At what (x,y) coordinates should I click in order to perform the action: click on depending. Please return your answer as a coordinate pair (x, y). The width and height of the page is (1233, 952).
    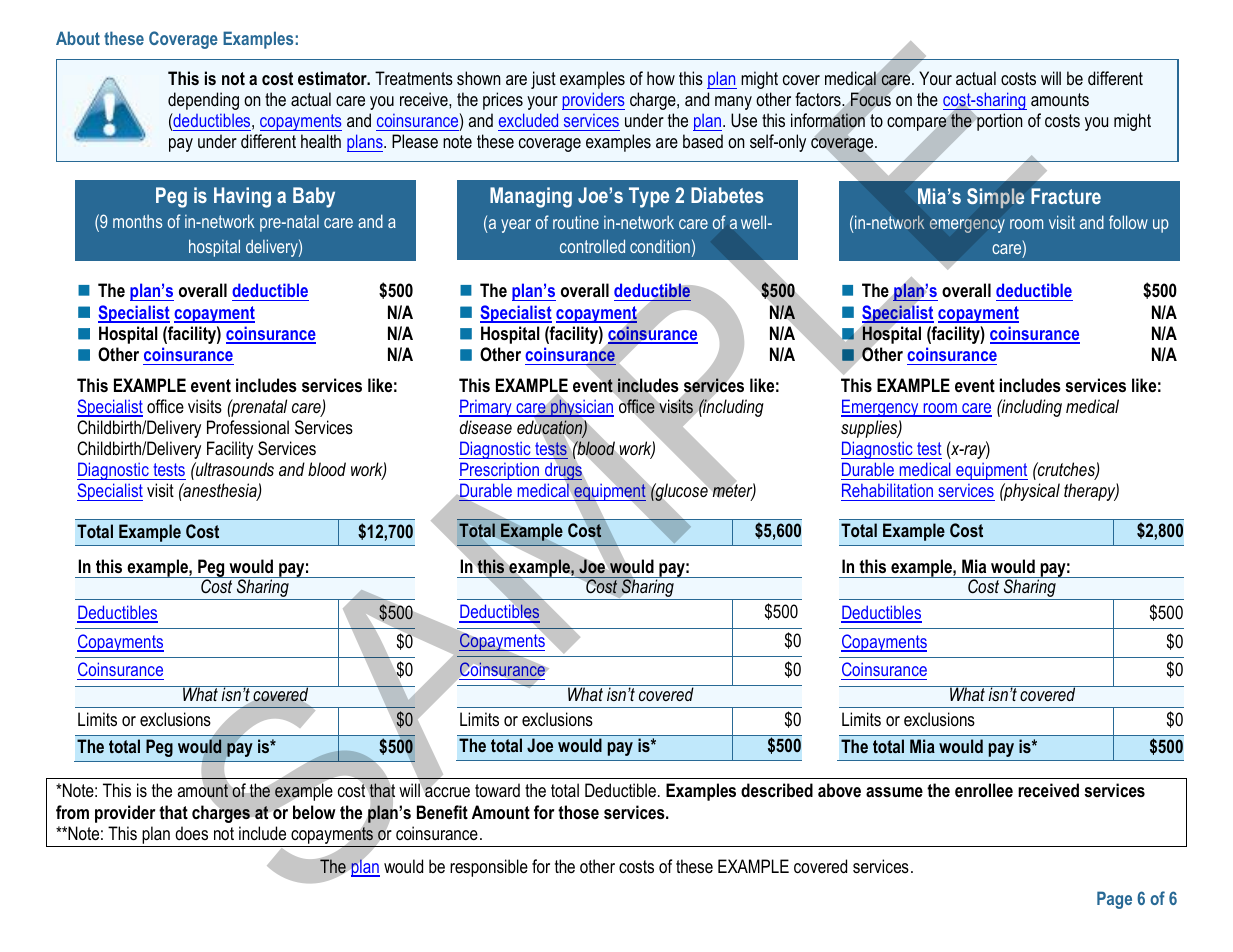
    Looking at the image, I should click on (203, 101).
